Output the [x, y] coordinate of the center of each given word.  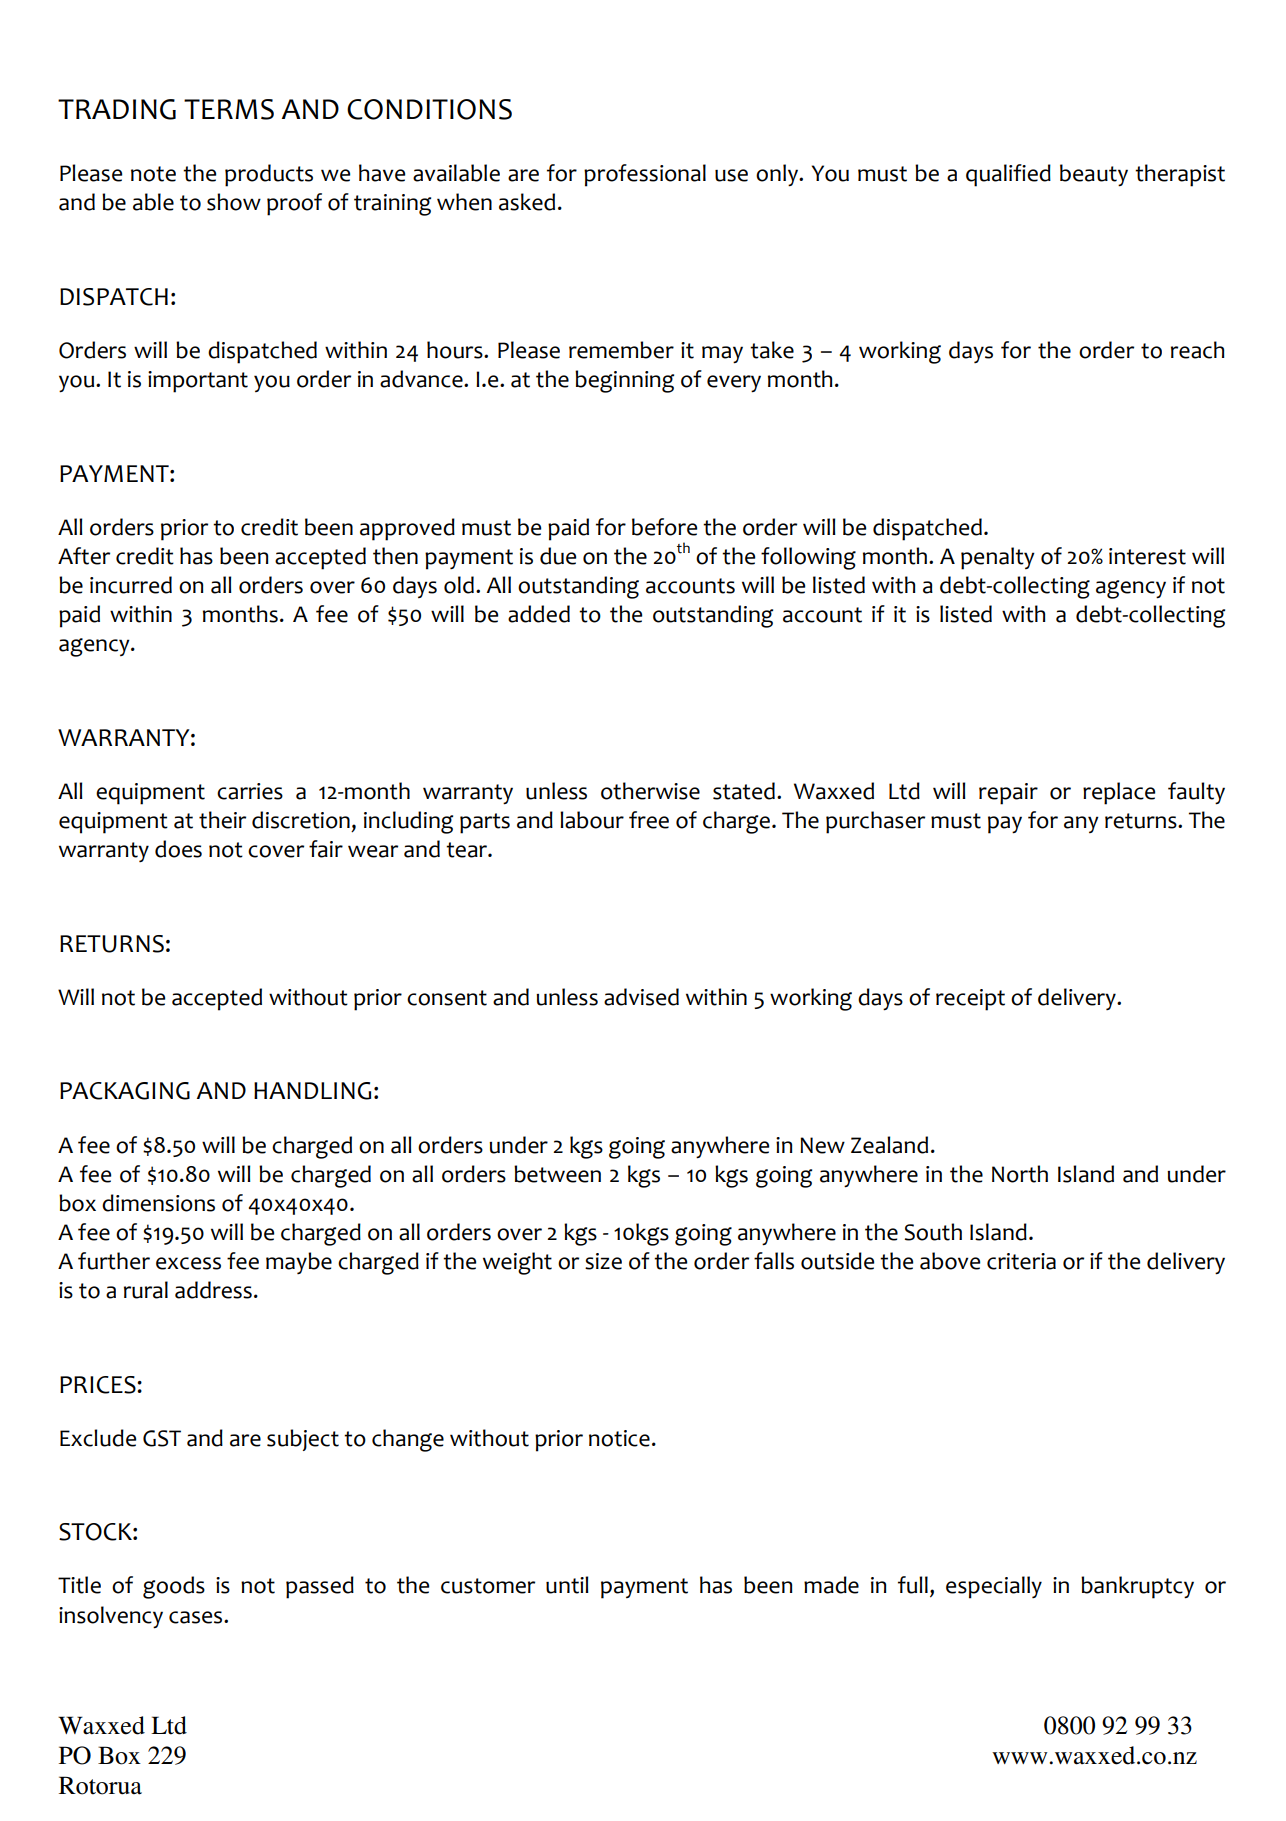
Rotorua [100, 1785]
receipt [970, 1000]
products [269, 175]
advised [641, 997]
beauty [1094, 175]
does [178, 849]
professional [645, 175]
